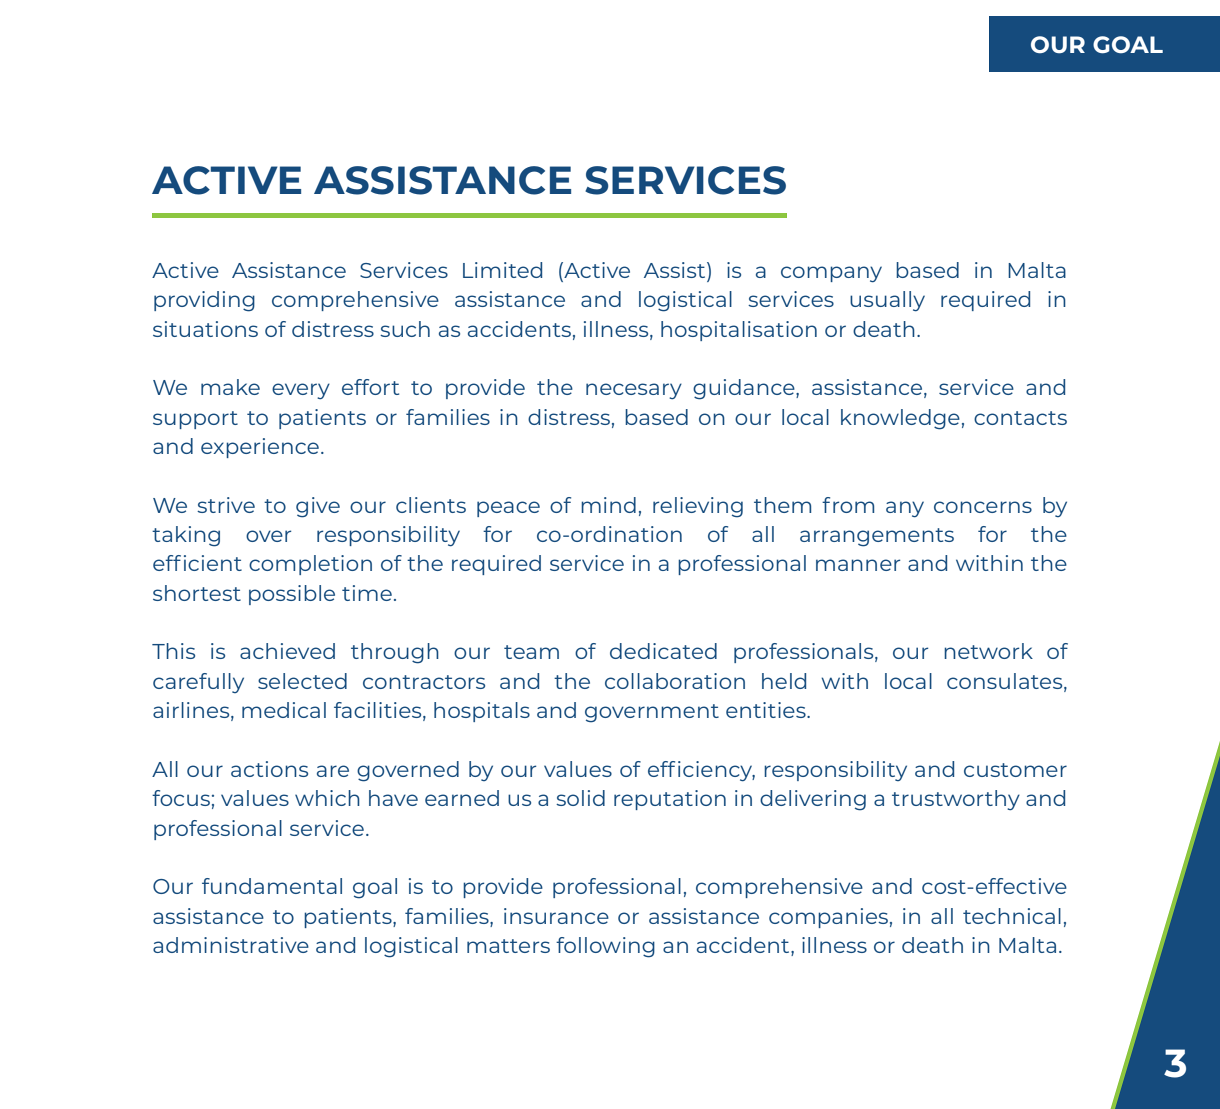 Image resolution: width=1220 pixels, height=1109 pixels. I want to click on insurance, so click(556, 916).
